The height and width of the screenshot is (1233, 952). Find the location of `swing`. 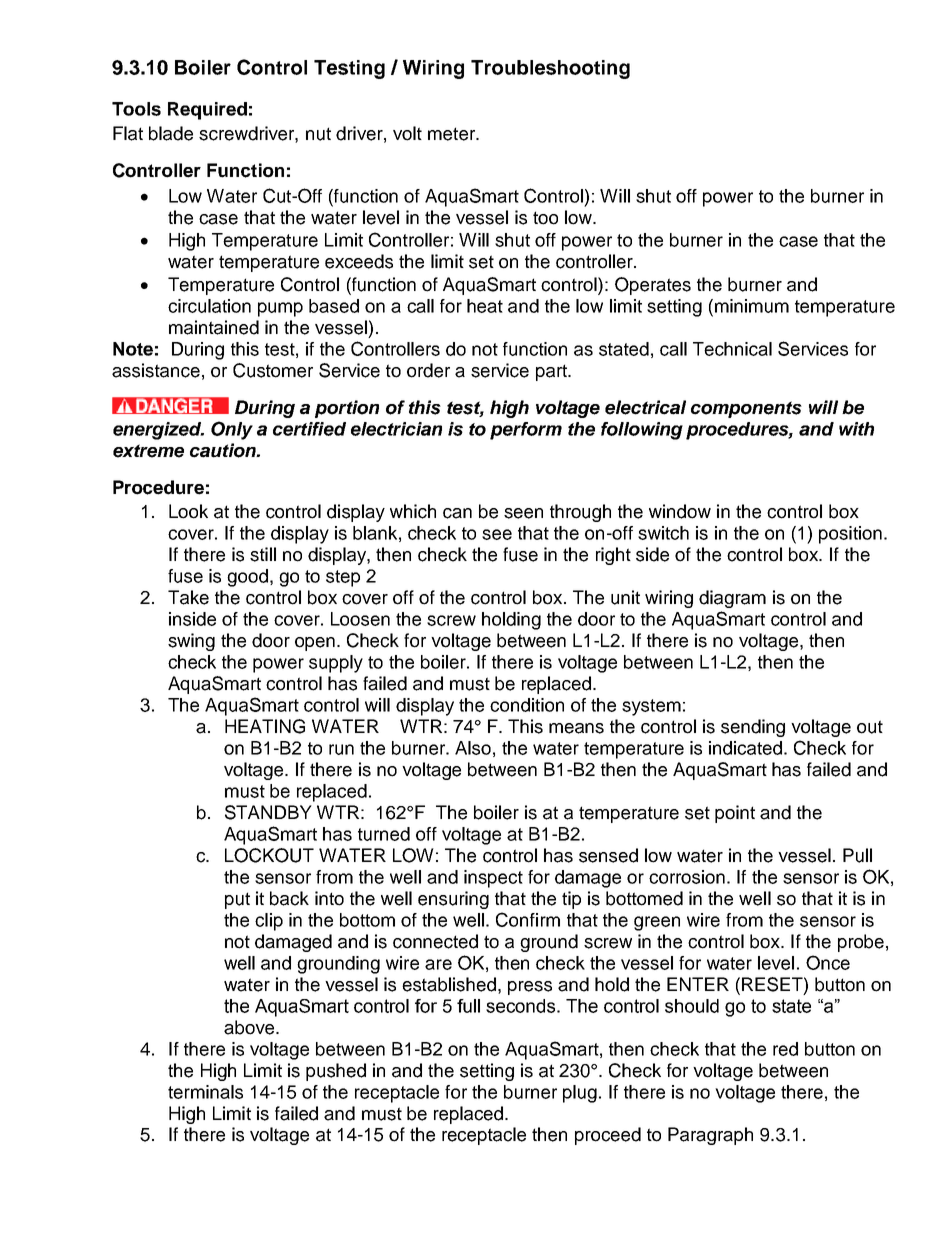

swing is located at coordinates (191, 642).
